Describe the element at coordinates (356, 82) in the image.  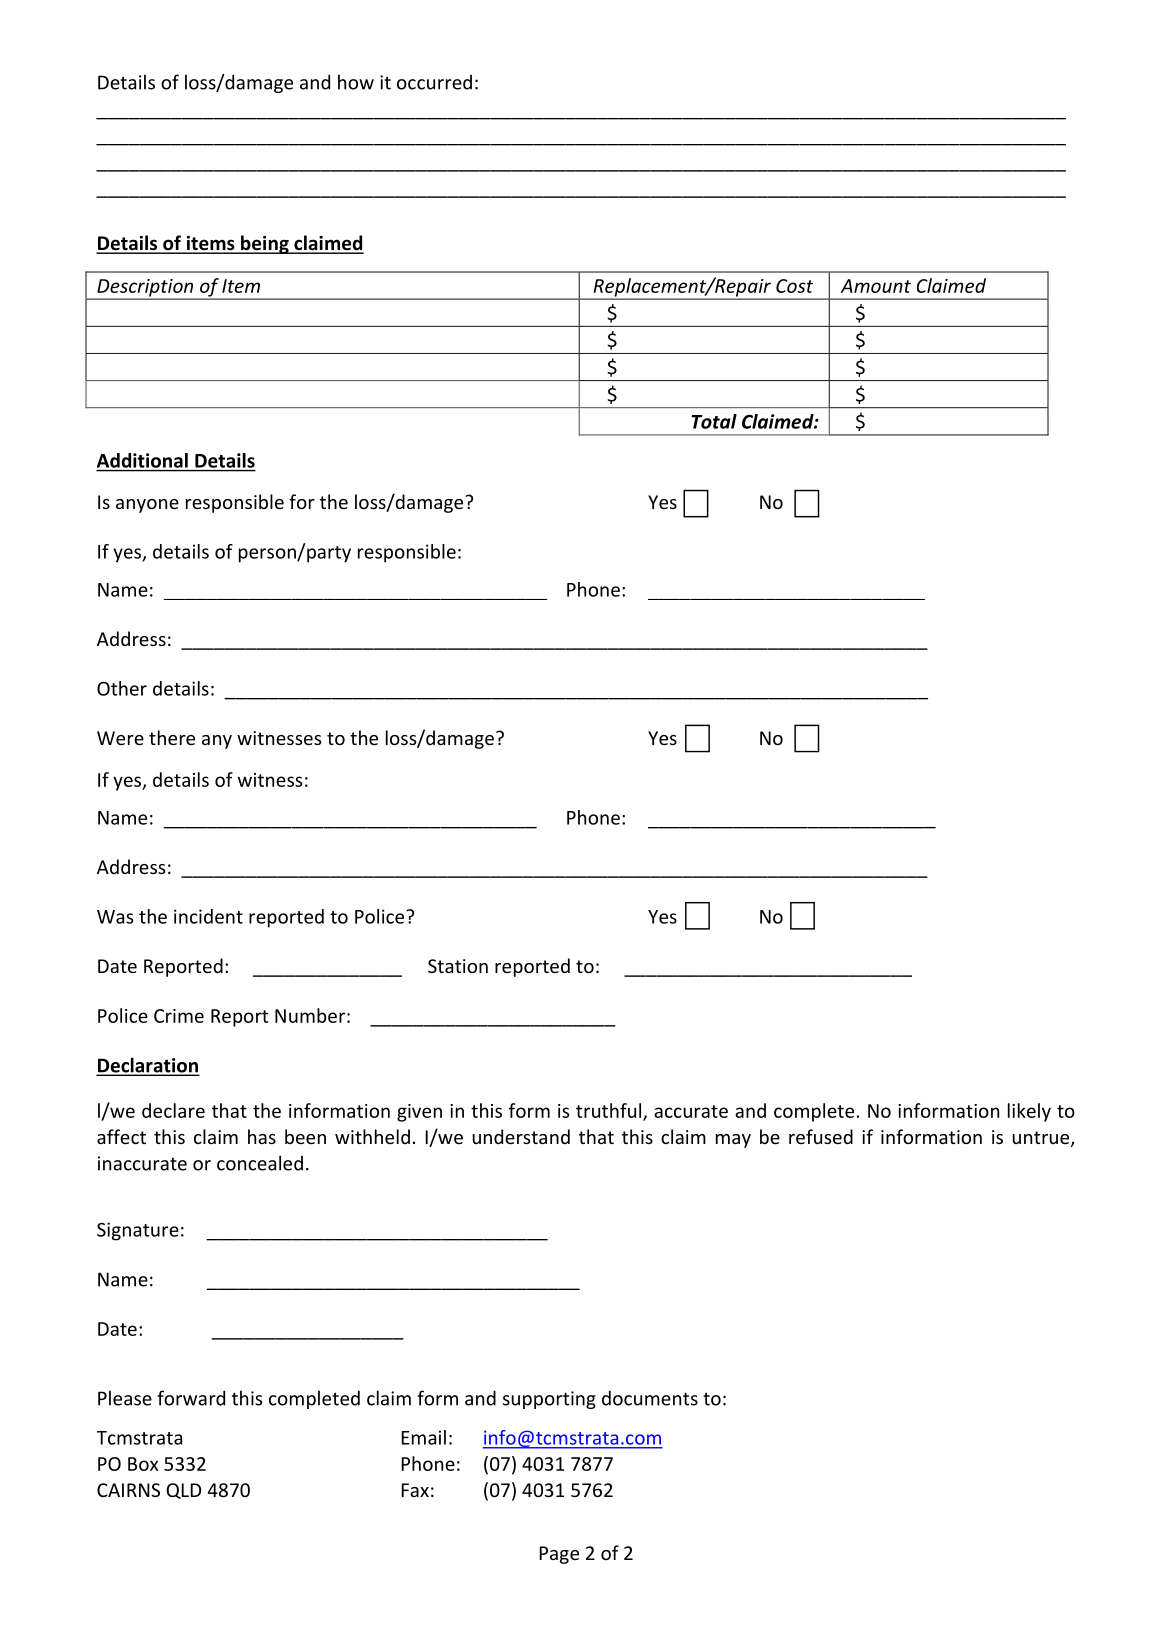
I see `how` at that location.
